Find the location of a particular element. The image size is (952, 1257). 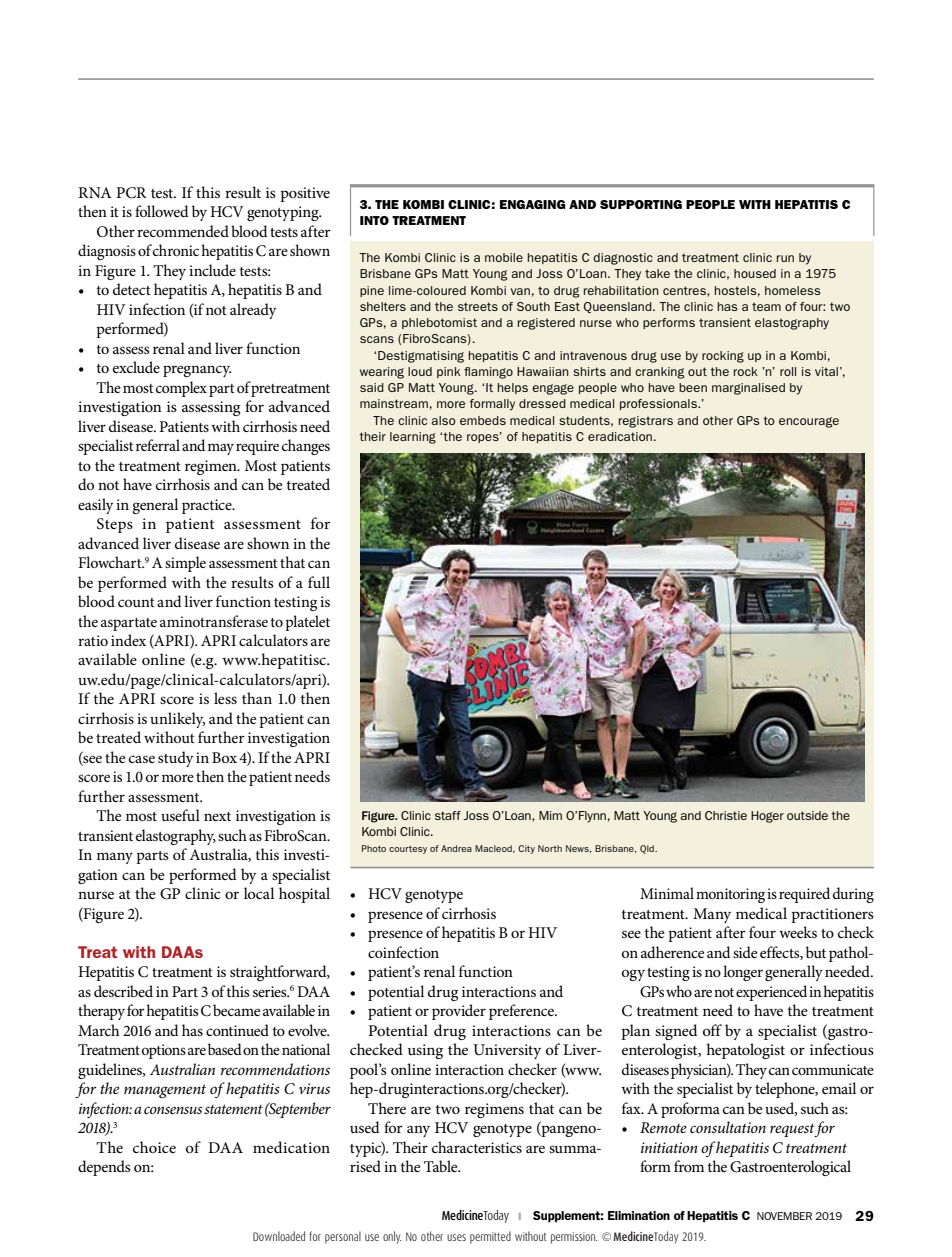

staff is located at coordinates (448, 815).
